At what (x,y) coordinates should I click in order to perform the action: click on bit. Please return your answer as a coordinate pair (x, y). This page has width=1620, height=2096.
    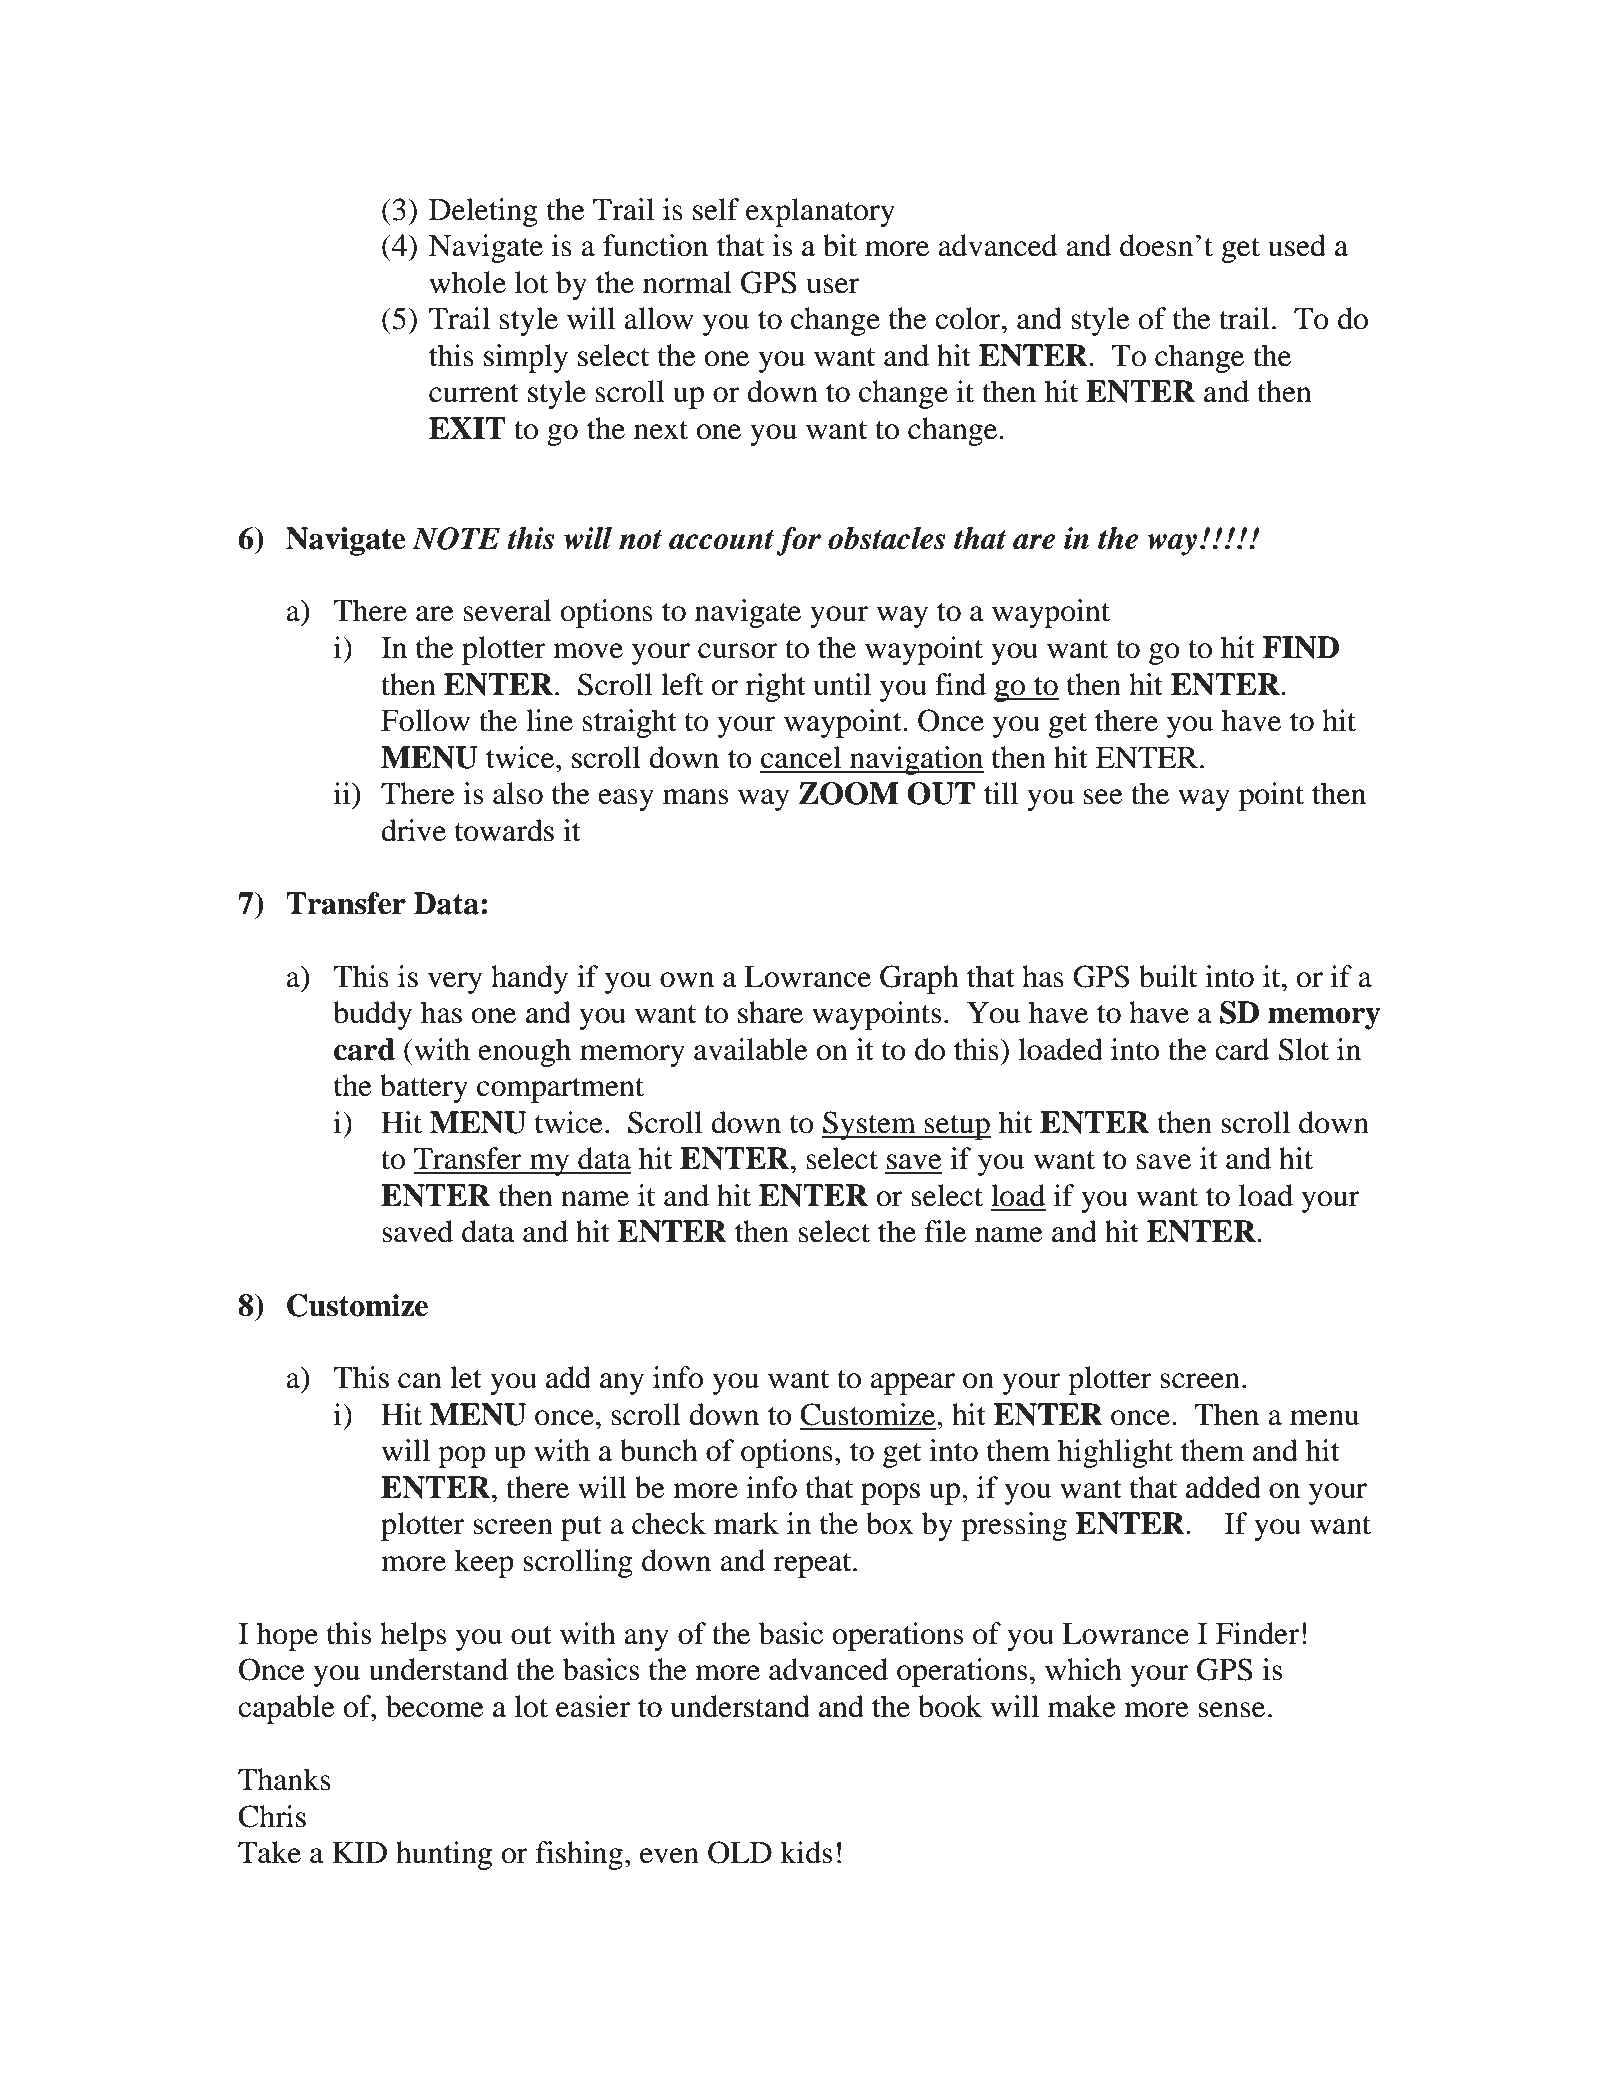
    Looking at the image, I should click on (840, 245).
